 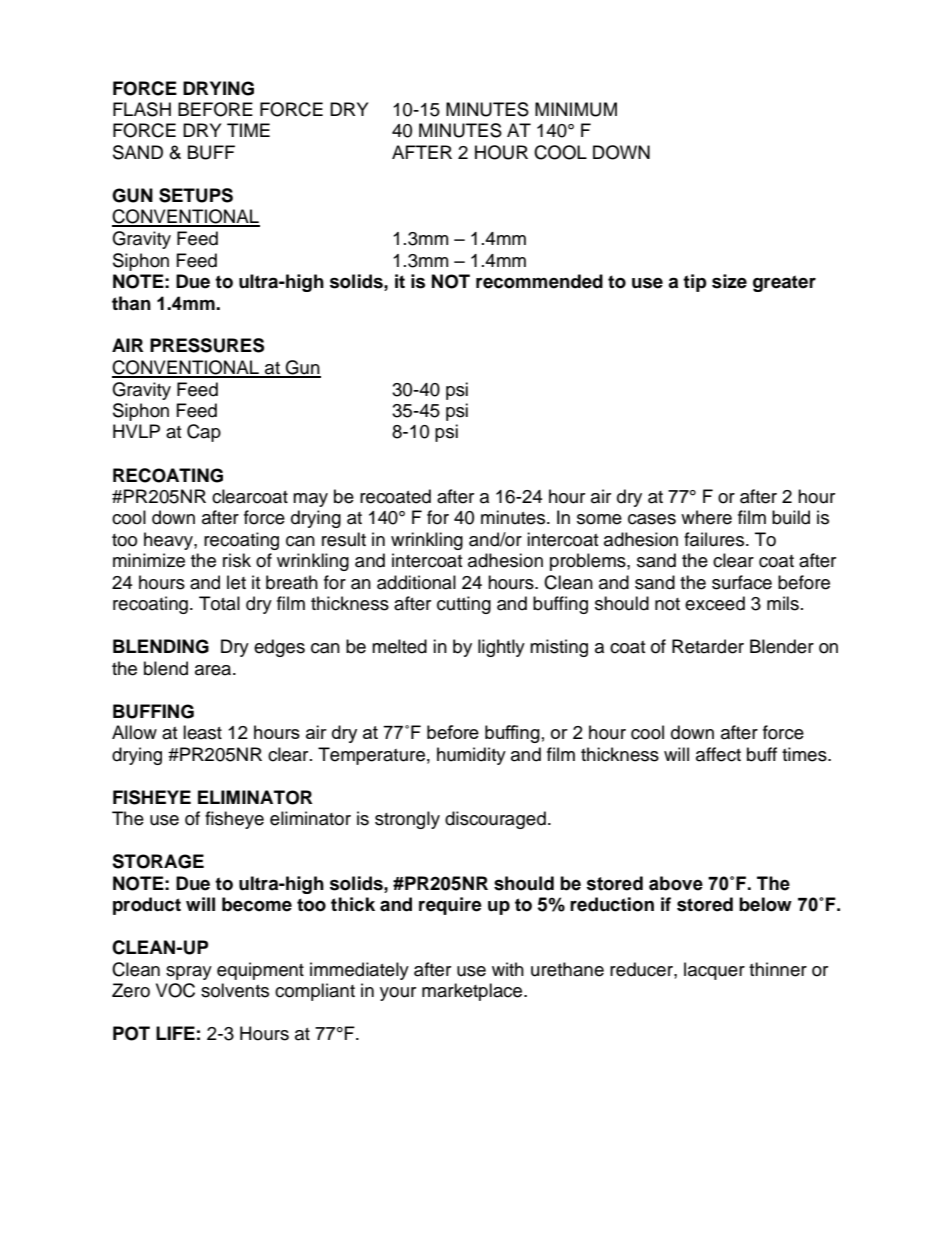 What do you see at coordinates (729, 281) in the page?
I see `size` at bounding box center [729, 281].
